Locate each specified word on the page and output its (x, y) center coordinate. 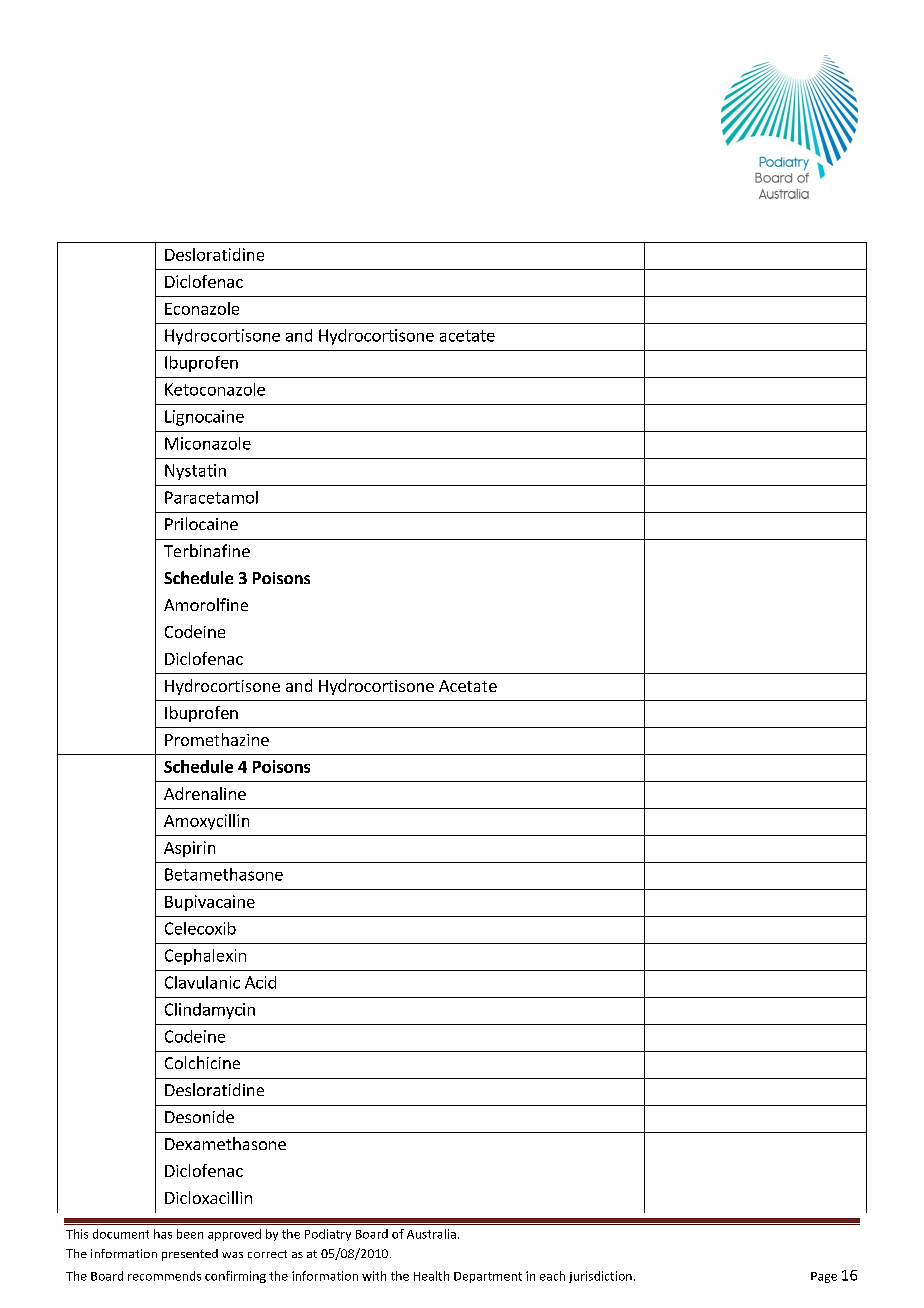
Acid (260, 982)
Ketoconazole (215, 389)
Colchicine (202, 1062)
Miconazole (208, 443)
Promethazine (217, 739)
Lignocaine (204, 418)
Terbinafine (207, 550)
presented (190, 1255)
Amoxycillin (206, 822)
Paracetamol (211, 497)
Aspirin (189, 849)
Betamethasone (224, 874)
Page (824, 1277)
